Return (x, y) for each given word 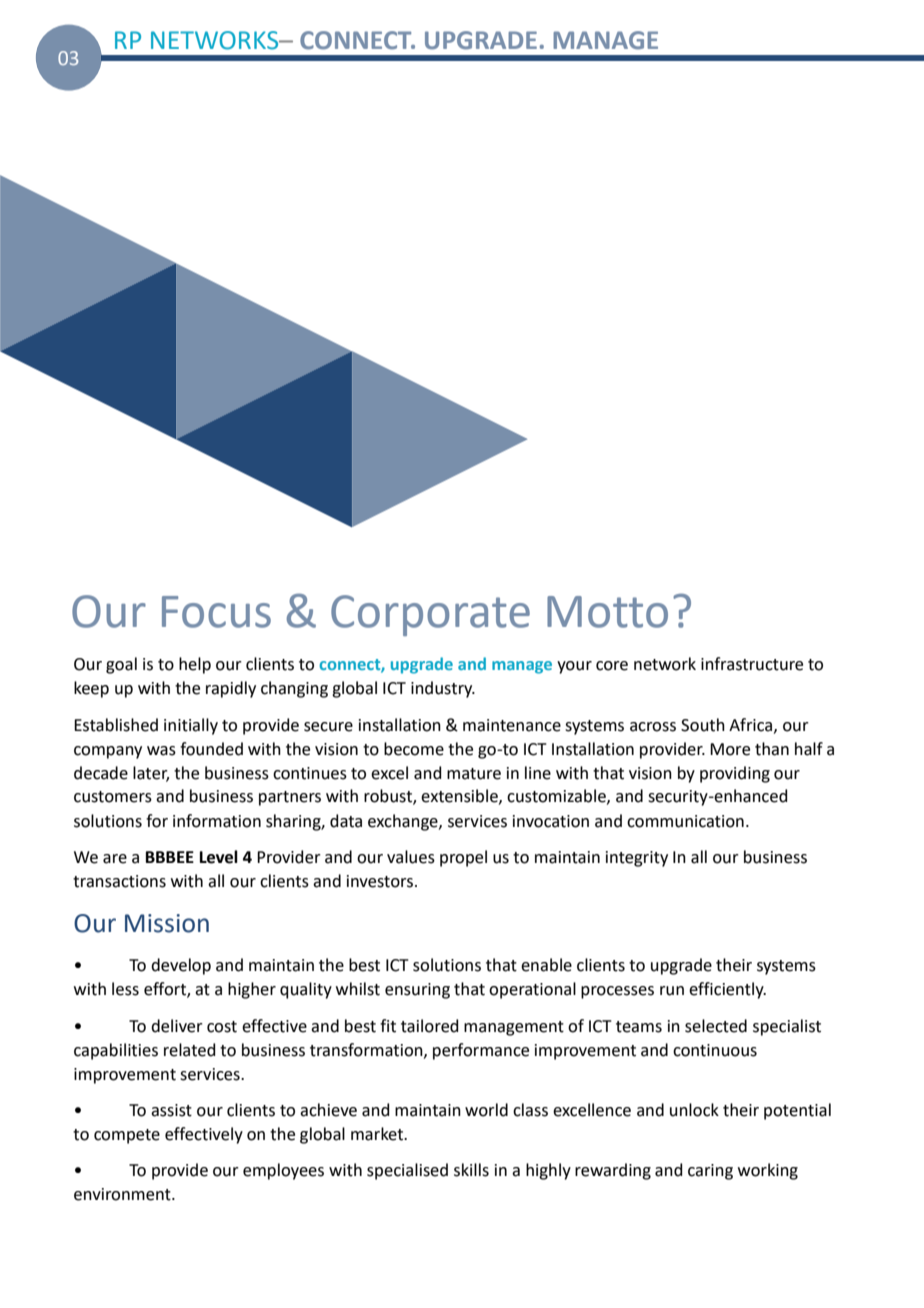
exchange (404, 822)
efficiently (727, 990)
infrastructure (752, 664)
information (217, 821)
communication (685, 821)
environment (123, 1194)
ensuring (417, 991)
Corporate (430, 615)
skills (471, 1170)
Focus (216, 612)
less (125, 989)
